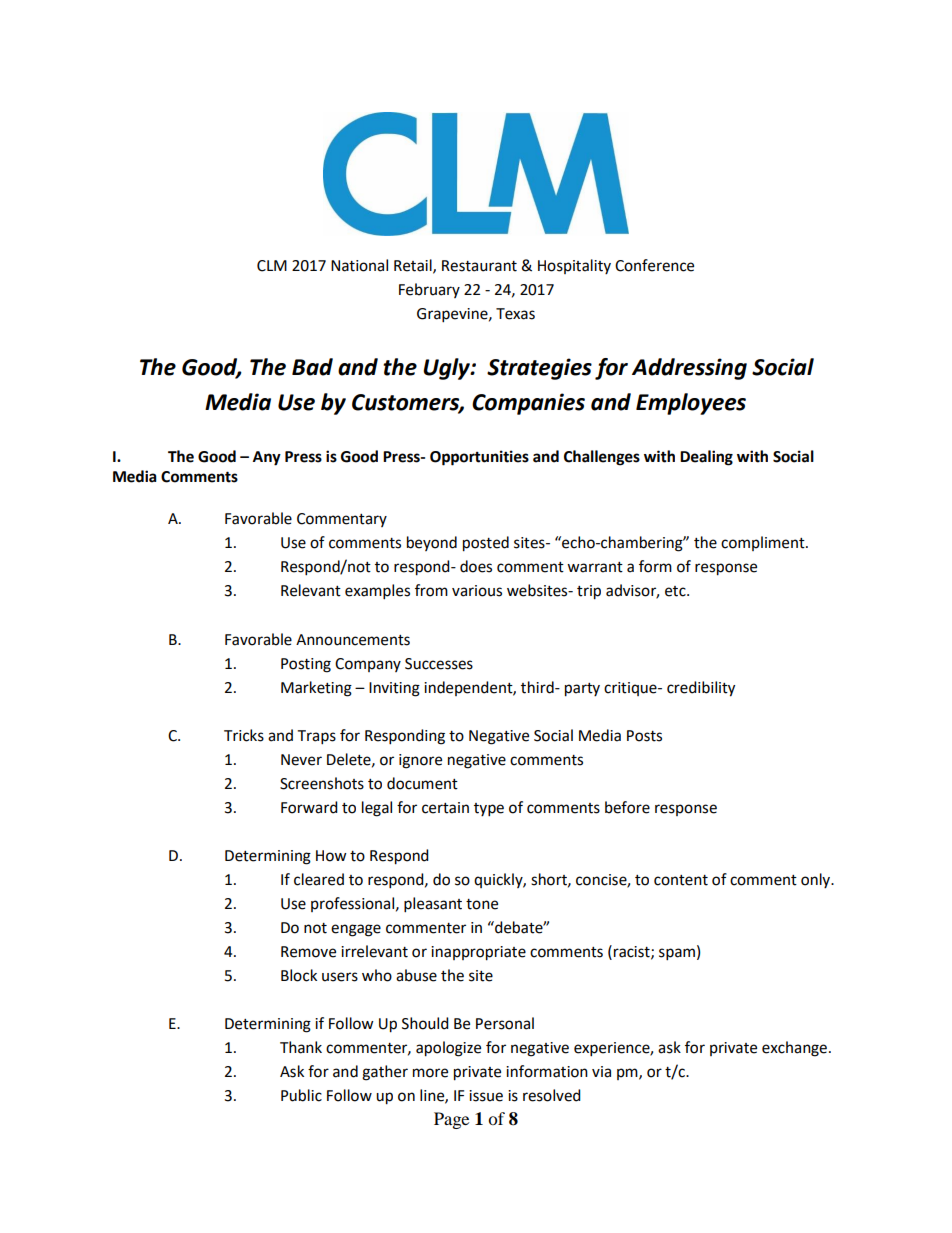 The width and height of the screenshot is (952, 1233). Describe the element at coordinates (654, 265) in the screenshot. I see `Conference` at that location.
